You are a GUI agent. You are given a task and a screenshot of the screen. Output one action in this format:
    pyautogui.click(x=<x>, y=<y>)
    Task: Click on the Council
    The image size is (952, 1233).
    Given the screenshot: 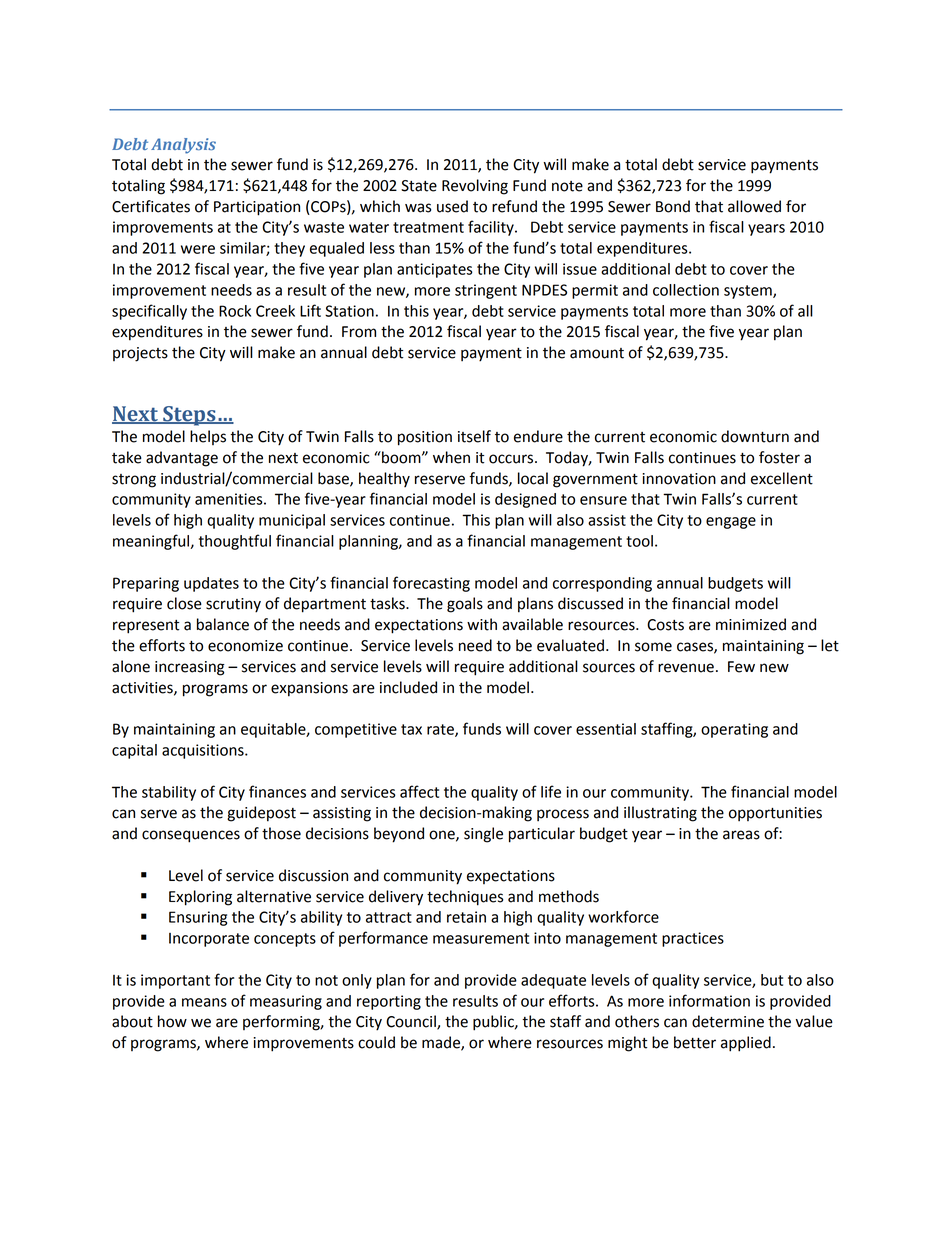 What is the action you would take?
    pyautogui.click(x=412, y=1022)
